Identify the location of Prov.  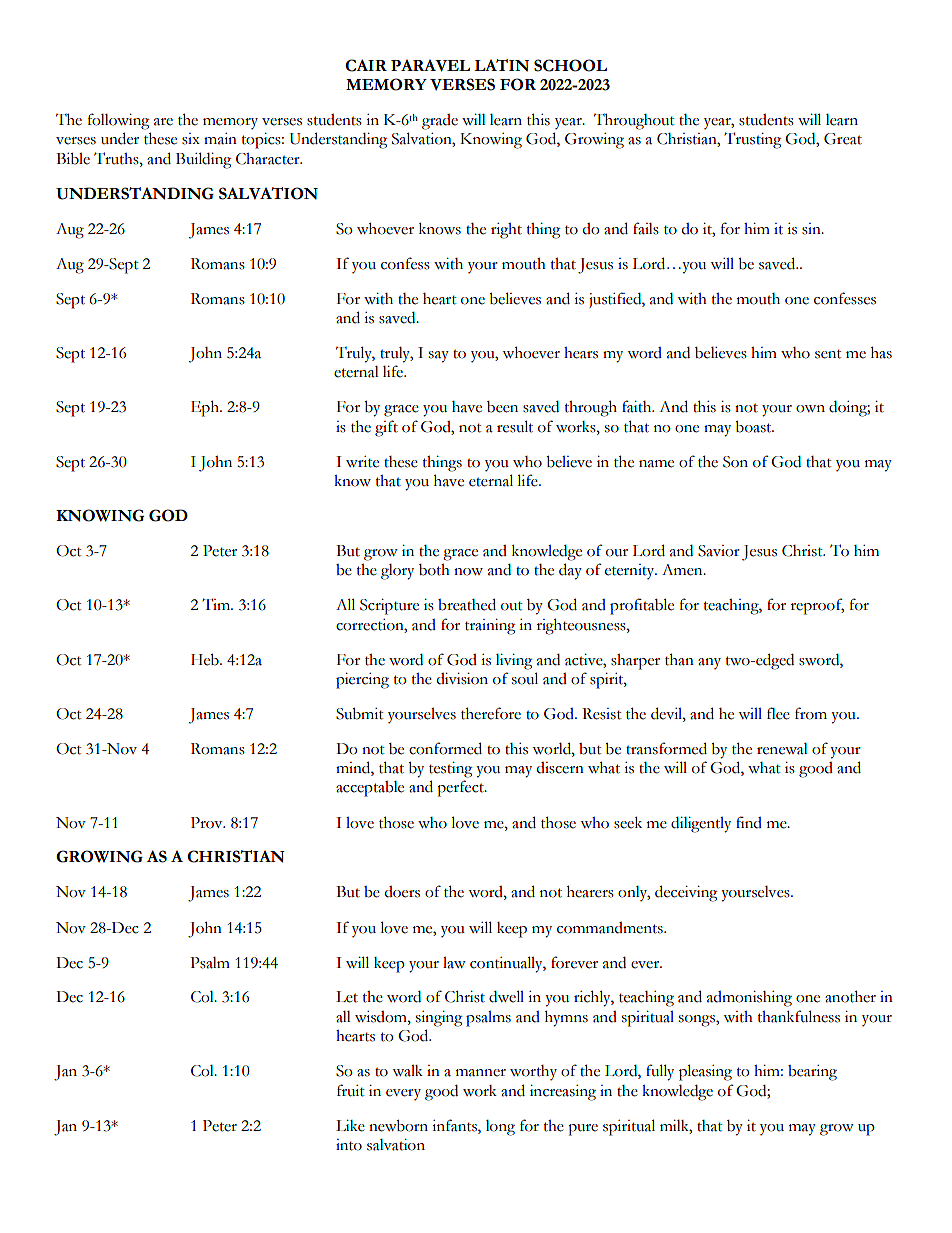
(208, 823).
